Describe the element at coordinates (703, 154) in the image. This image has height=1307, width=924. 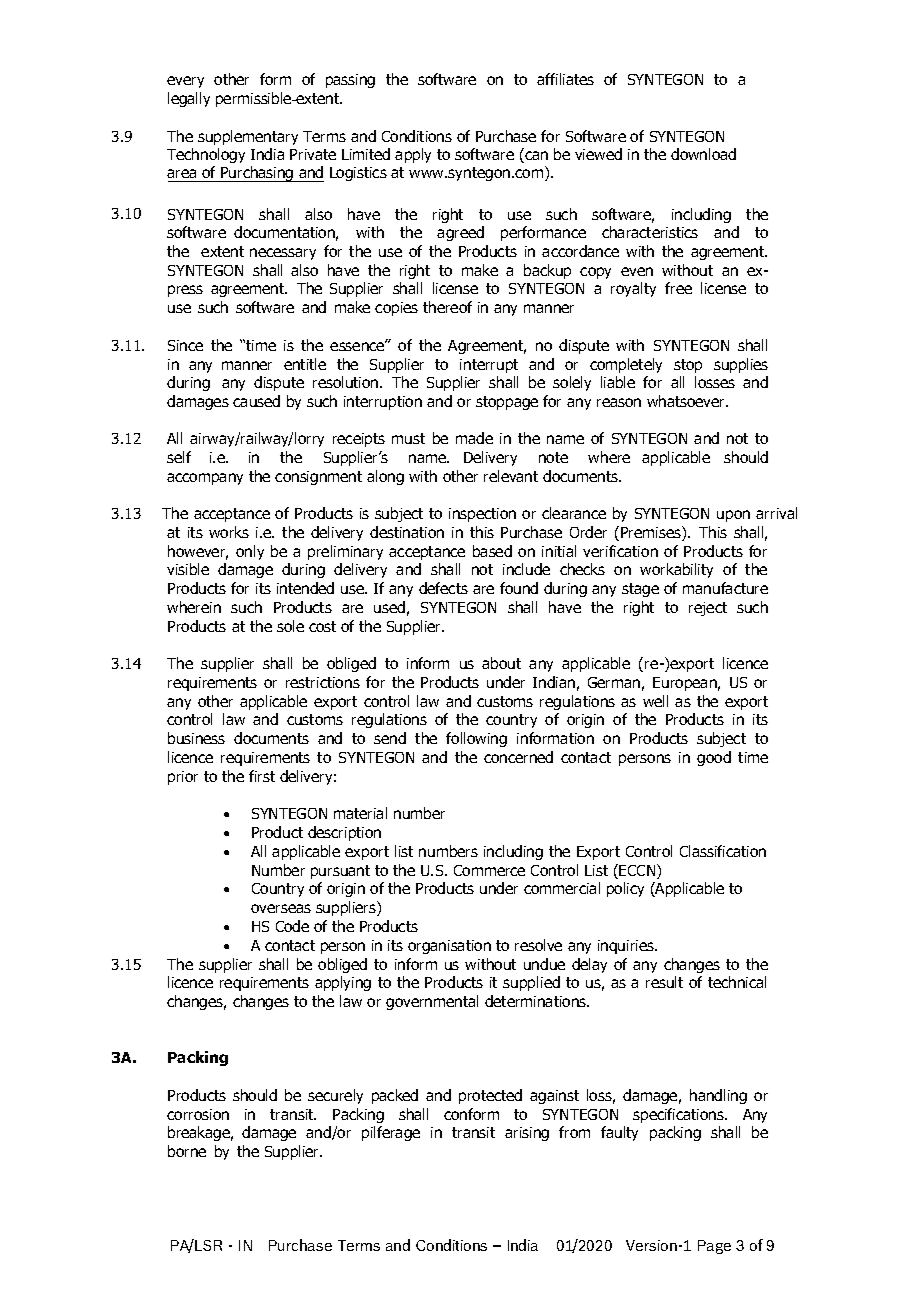
I see `download` at that location.
